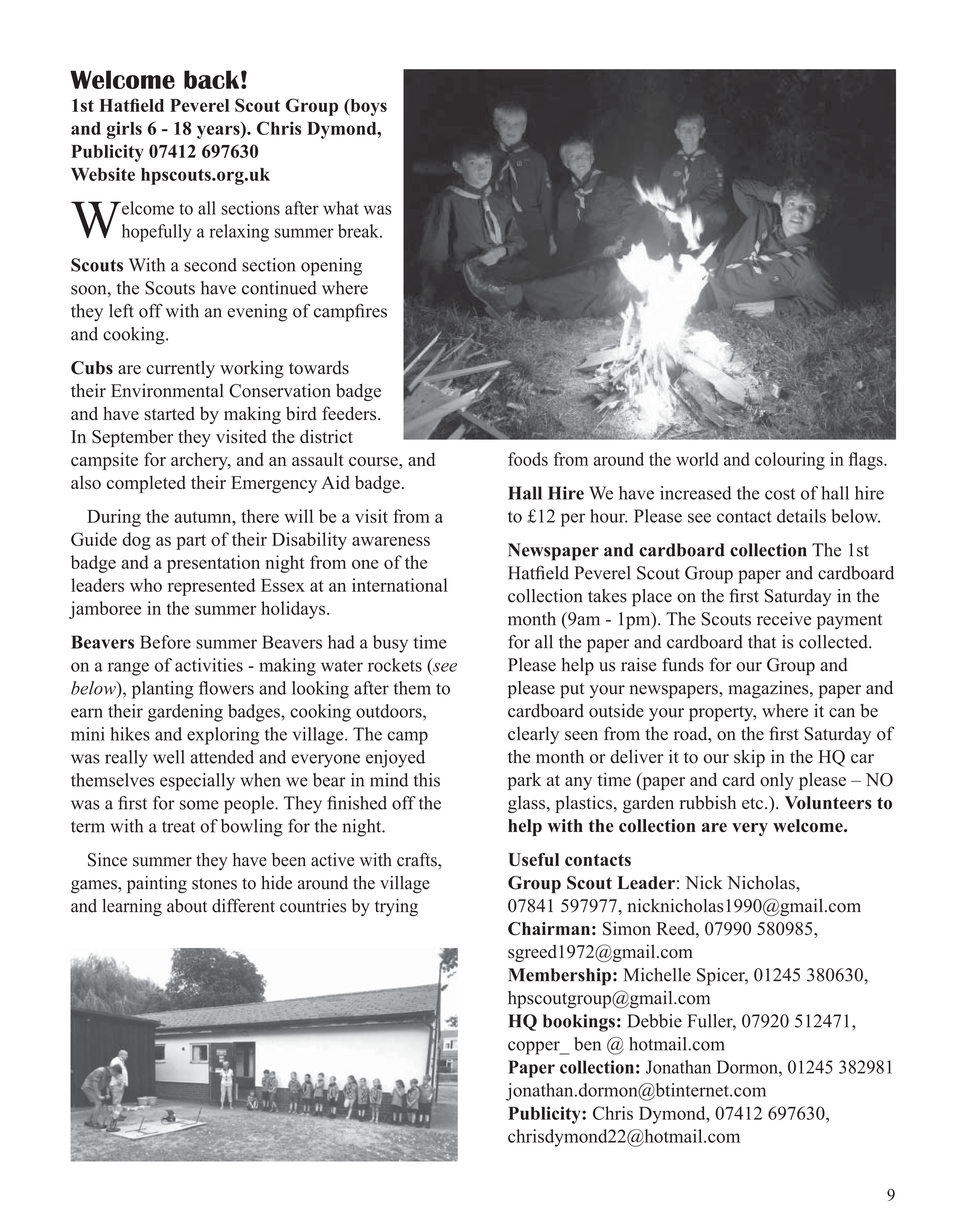  Describe the element at coordinates (187, 906) in the page. I see `about` at that location.
